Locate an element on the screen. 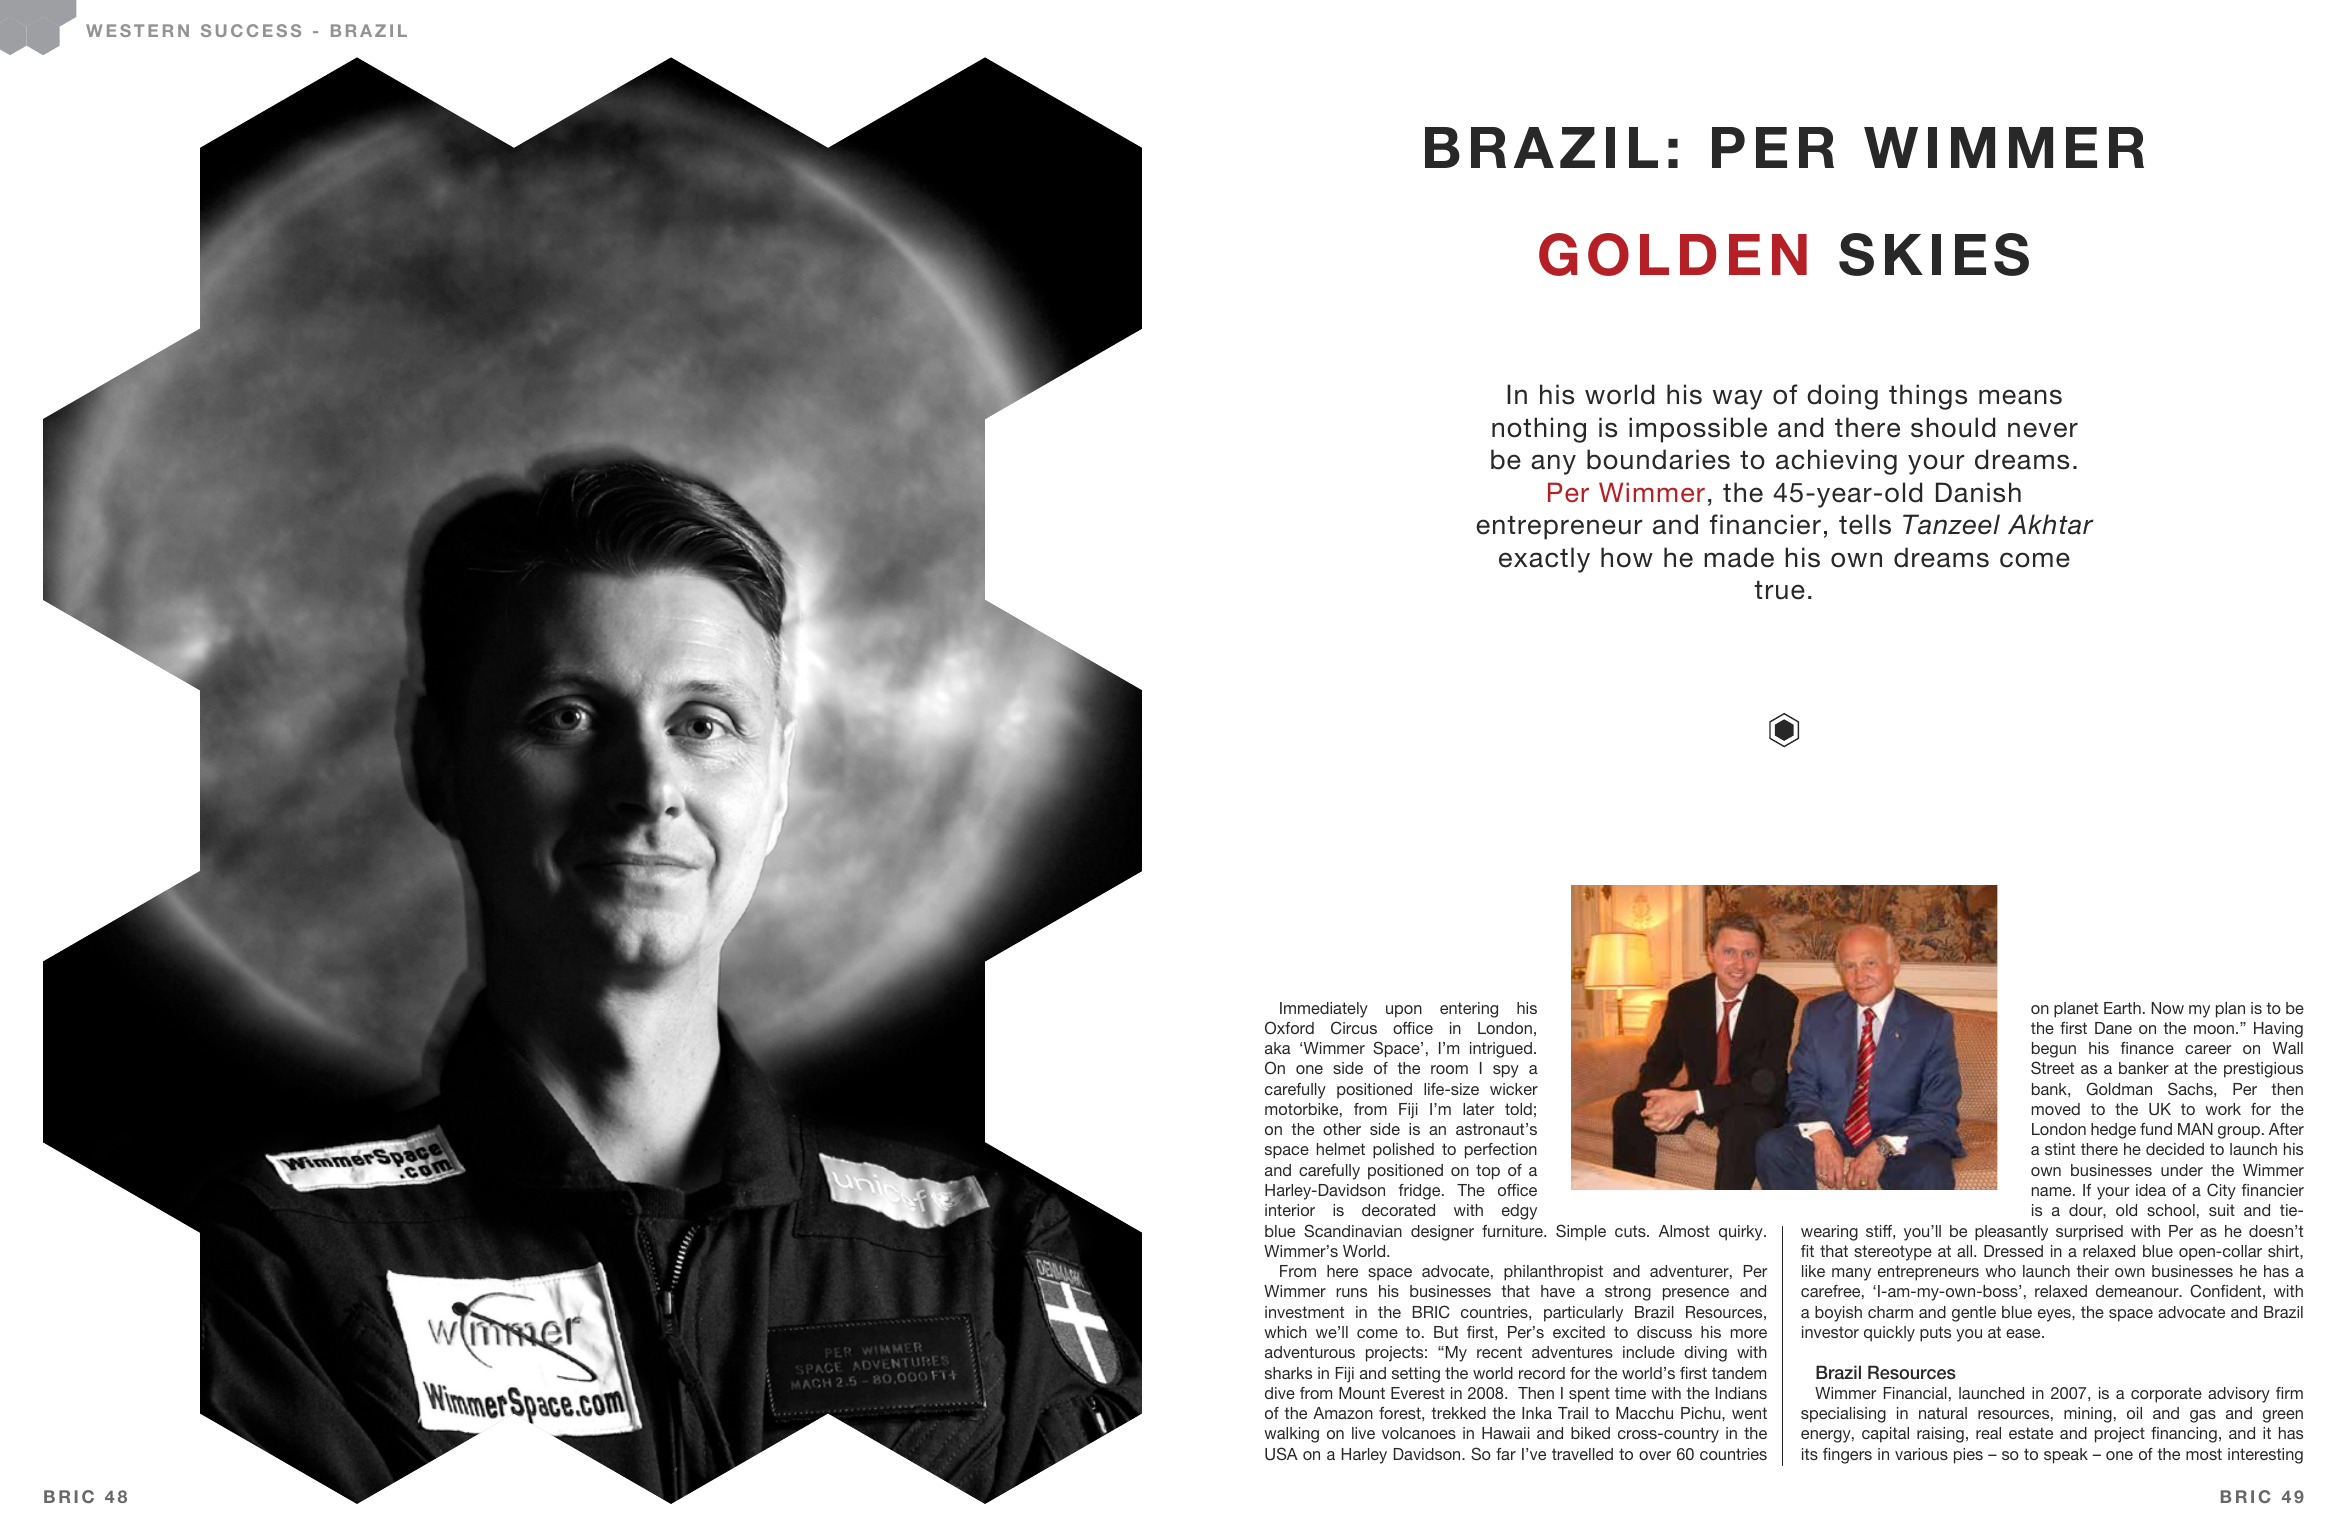 Image resolution: width=2347 pixels, height=1533 pixels. exactly is located at coordinates (1544, 560).
